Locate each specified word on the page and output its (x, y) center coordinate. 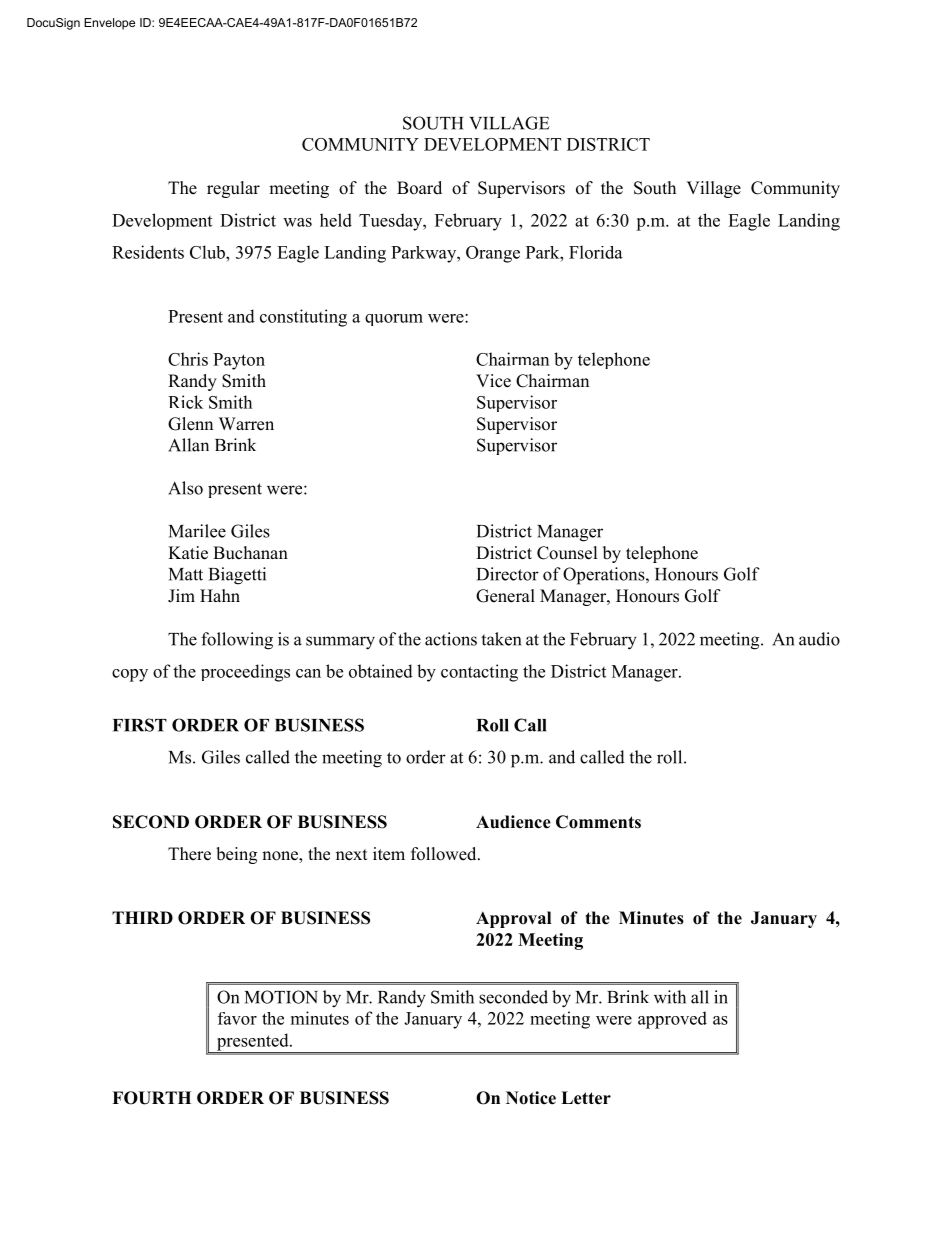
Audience (513, 822)
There (189, 854)
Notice (531, 1098)
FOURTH (151, 1098)
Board (419, 188)
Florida (596, 252)
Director (508, 574)
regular (233, 189)
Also (185, 488)
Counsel (567, 553)
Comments (598, 822)
